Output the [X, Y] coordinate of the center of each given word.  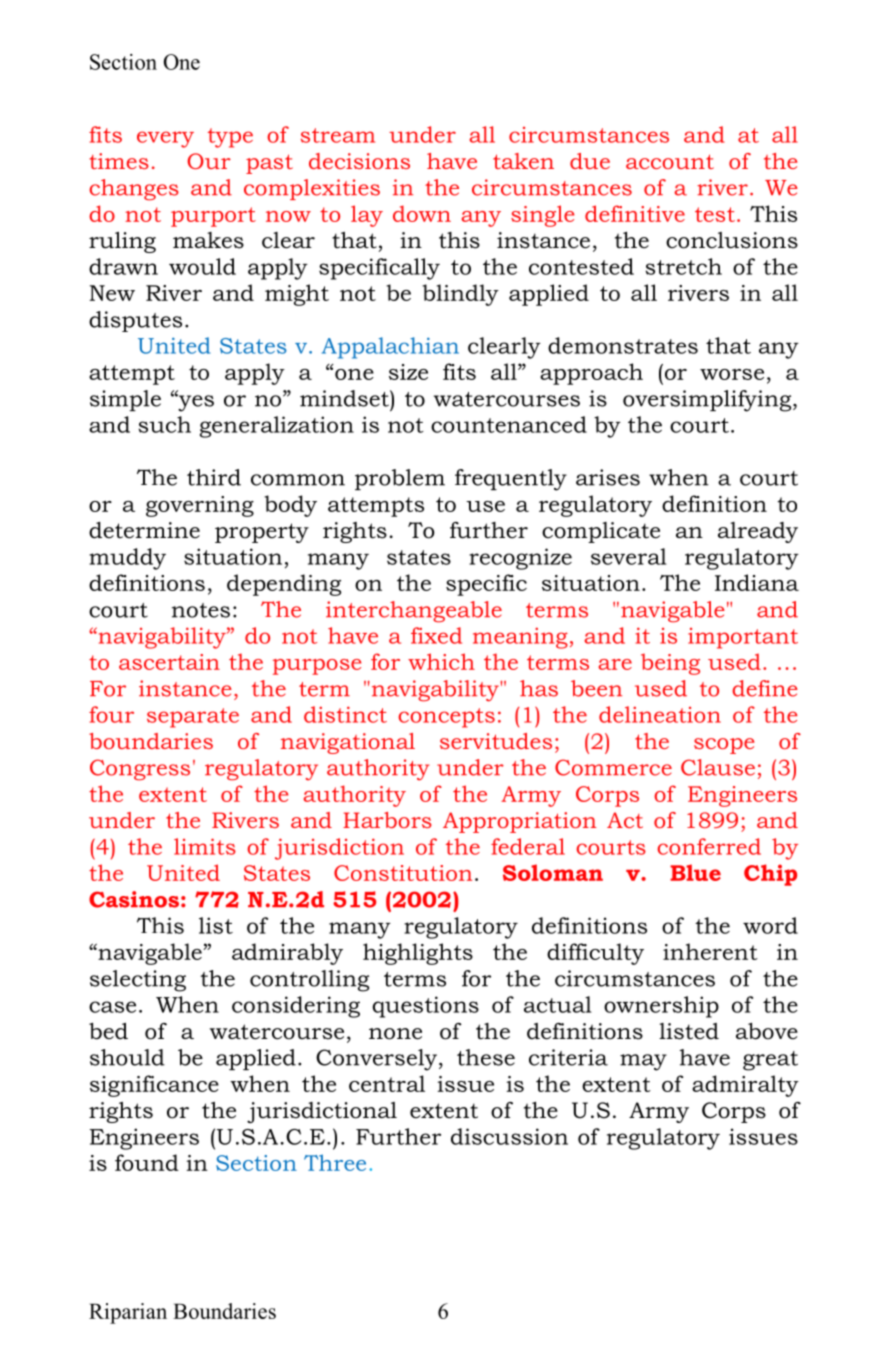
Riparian [128, 1313]
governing [200, 506]
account [670, 161]
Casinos [134, 899]
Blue [695, 872]
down [422, 213]
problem [400, 479]
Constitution [403, 873]
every [165, 139]
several [628, 556]
